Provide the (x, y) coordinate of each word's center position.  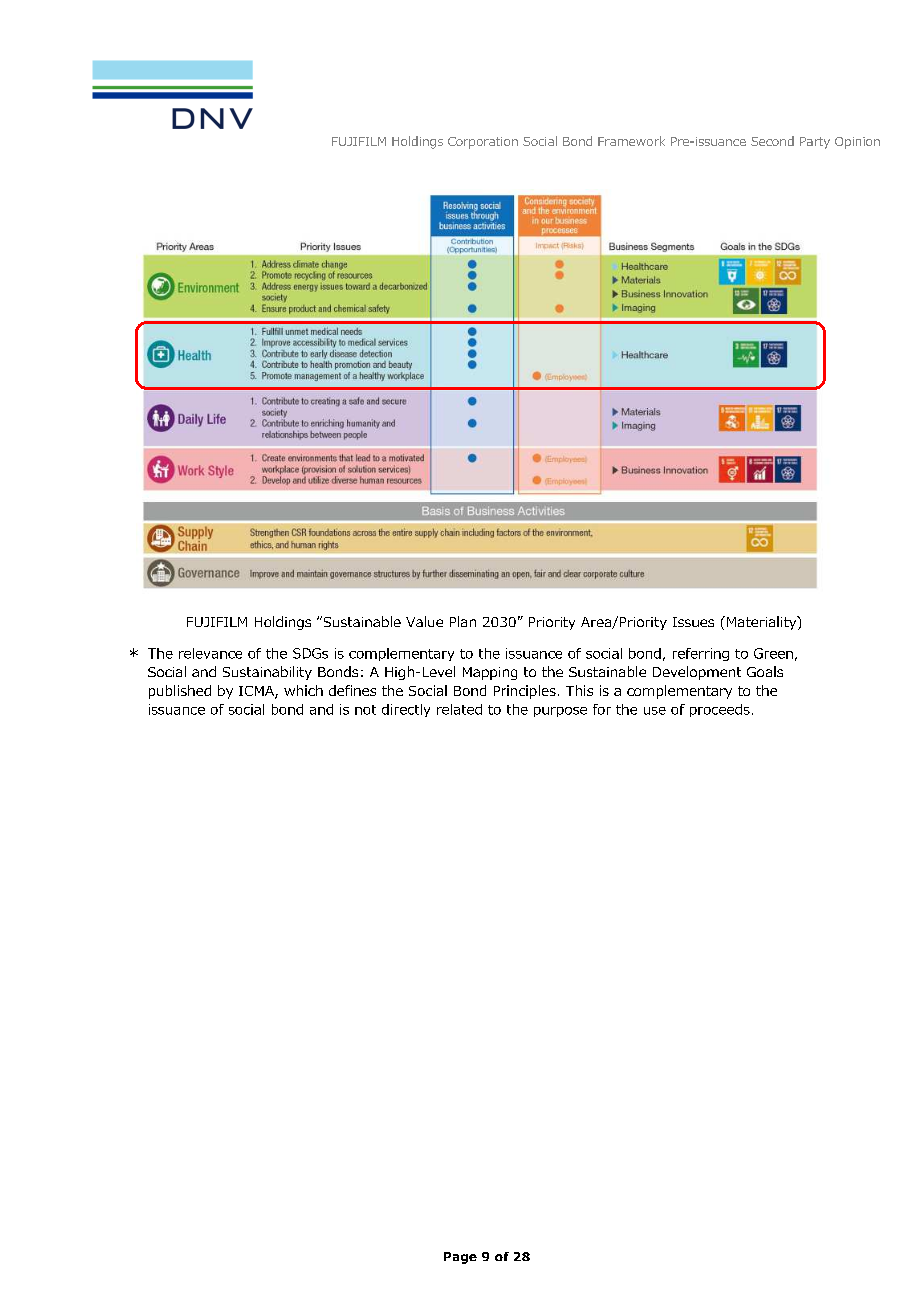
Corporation (483, 143)
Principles (525, 692)
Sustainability (267, 673)
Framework (631, 141)
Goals (765, 671)
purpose (560, 712)
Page (460, 1258)
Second (772, 141)
